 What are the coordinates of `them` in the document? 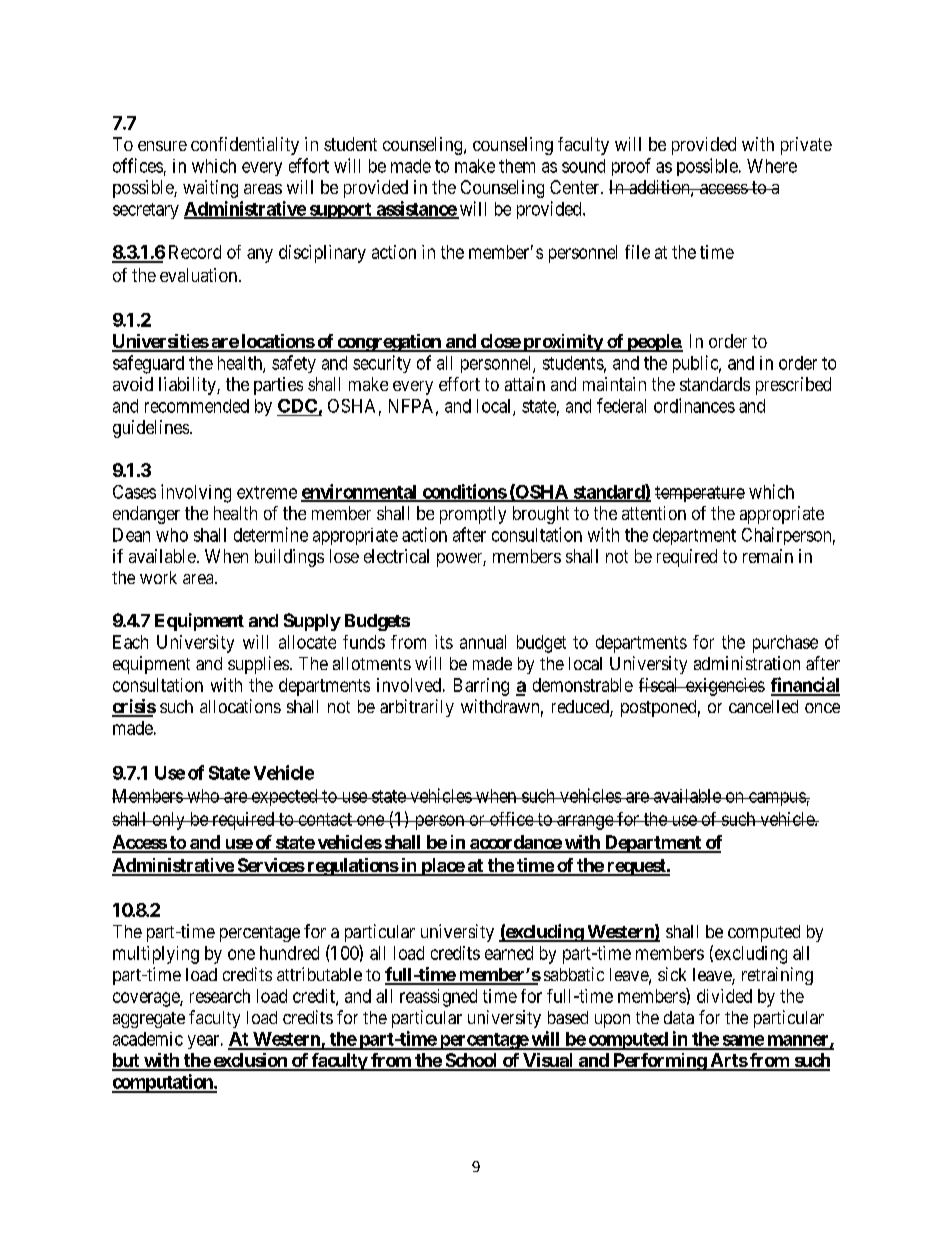 It's located at (517, 166).
